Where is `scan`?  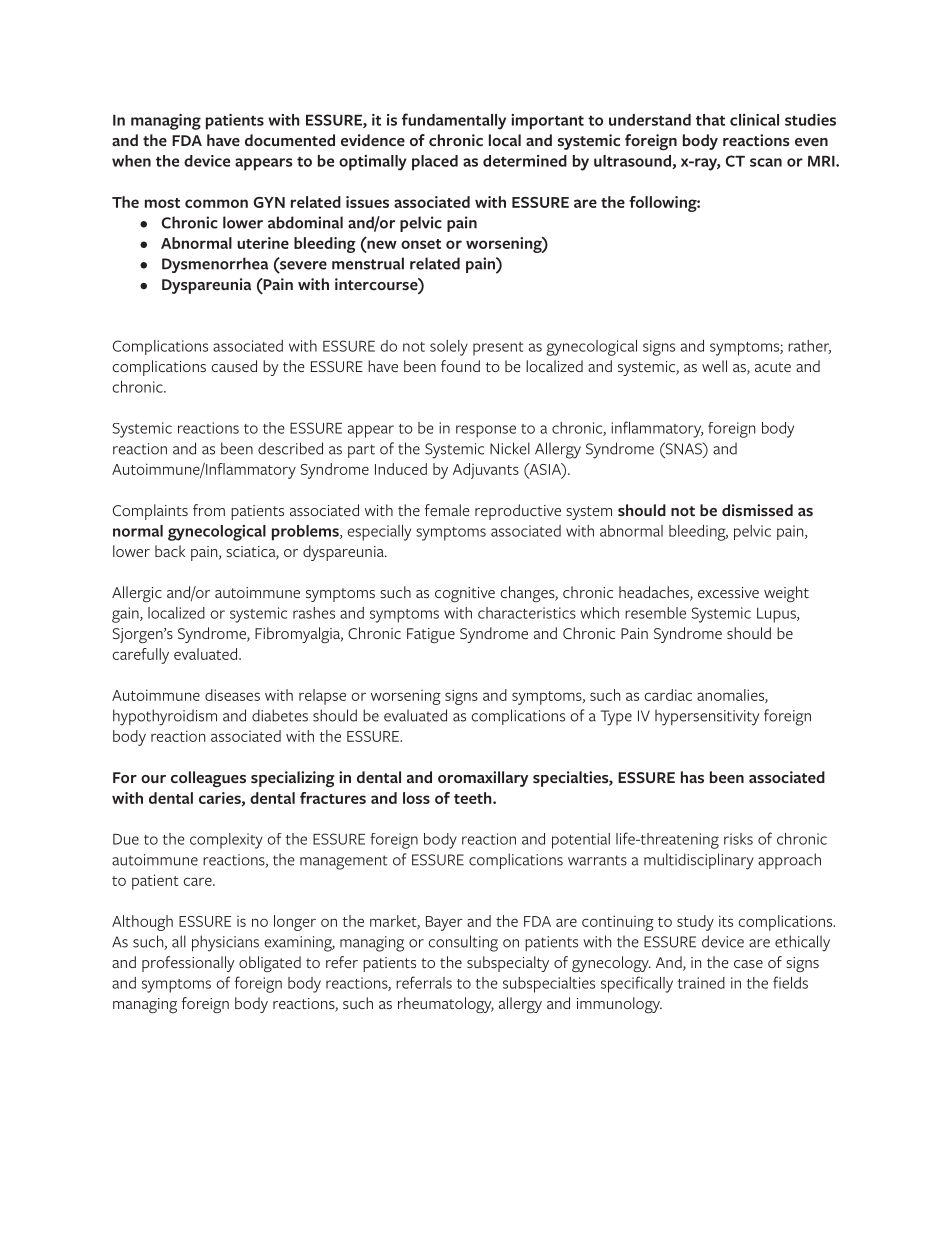 scan is located at coordinates (766, 162).
